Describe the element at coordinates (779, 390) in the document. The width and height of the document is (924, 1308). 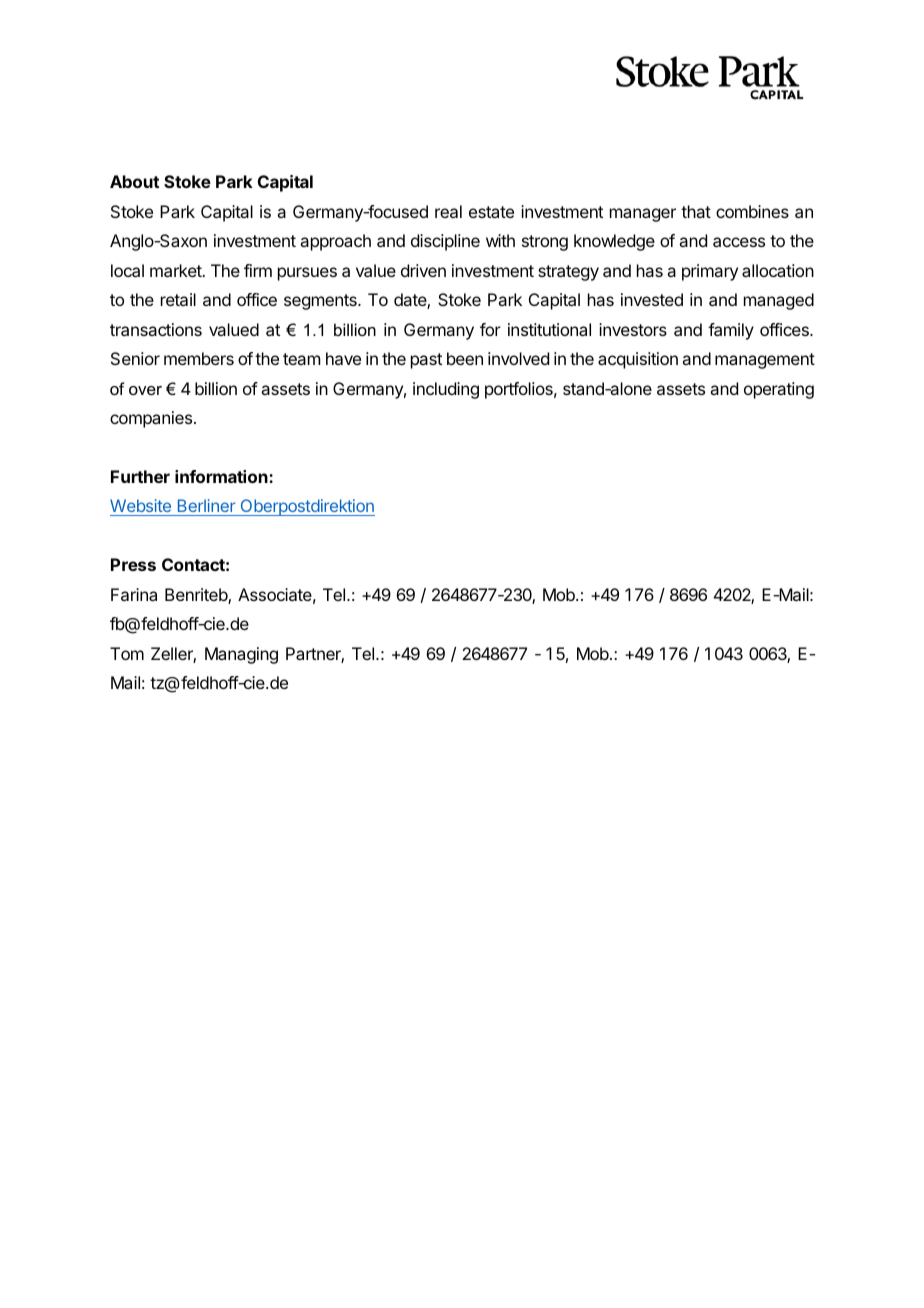
I see `operating` at that location.
